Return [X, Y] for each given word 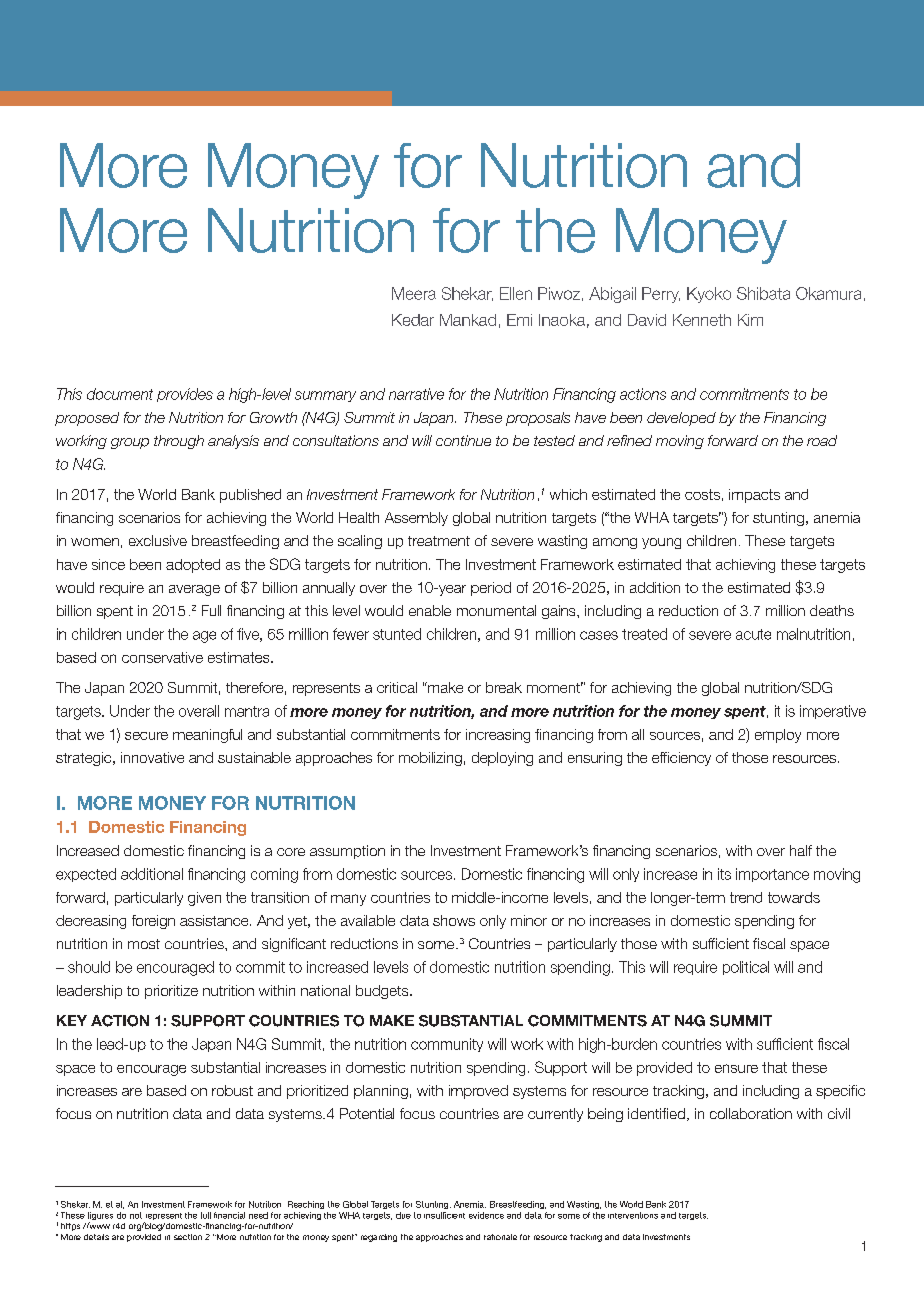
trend [746, 897]
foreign [153, 922]
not [136, 1215]
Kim [750, 320]
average [194, 590]
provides [185, 395]
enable [430, 610]
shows [454, 920]
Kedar [413, 320]
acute [753, 634]
